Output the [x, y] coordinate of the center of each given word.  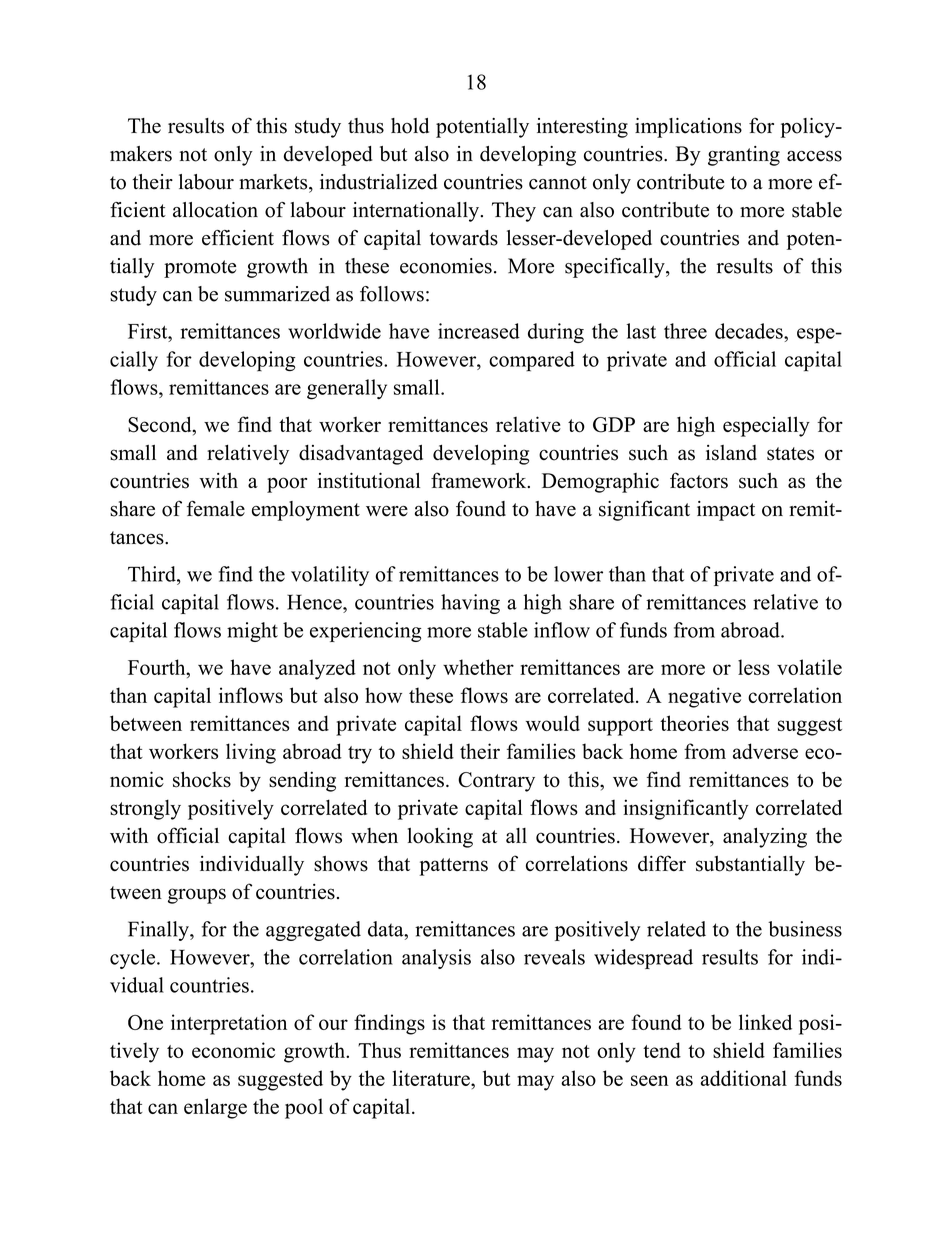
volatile [809, 667]
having [470, 604]
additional [744, 1078]
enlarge [215, 1108]
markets [274, 182]
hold [410, 126]
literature [432, 1078]
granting [744, 156]
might [252, 632]
